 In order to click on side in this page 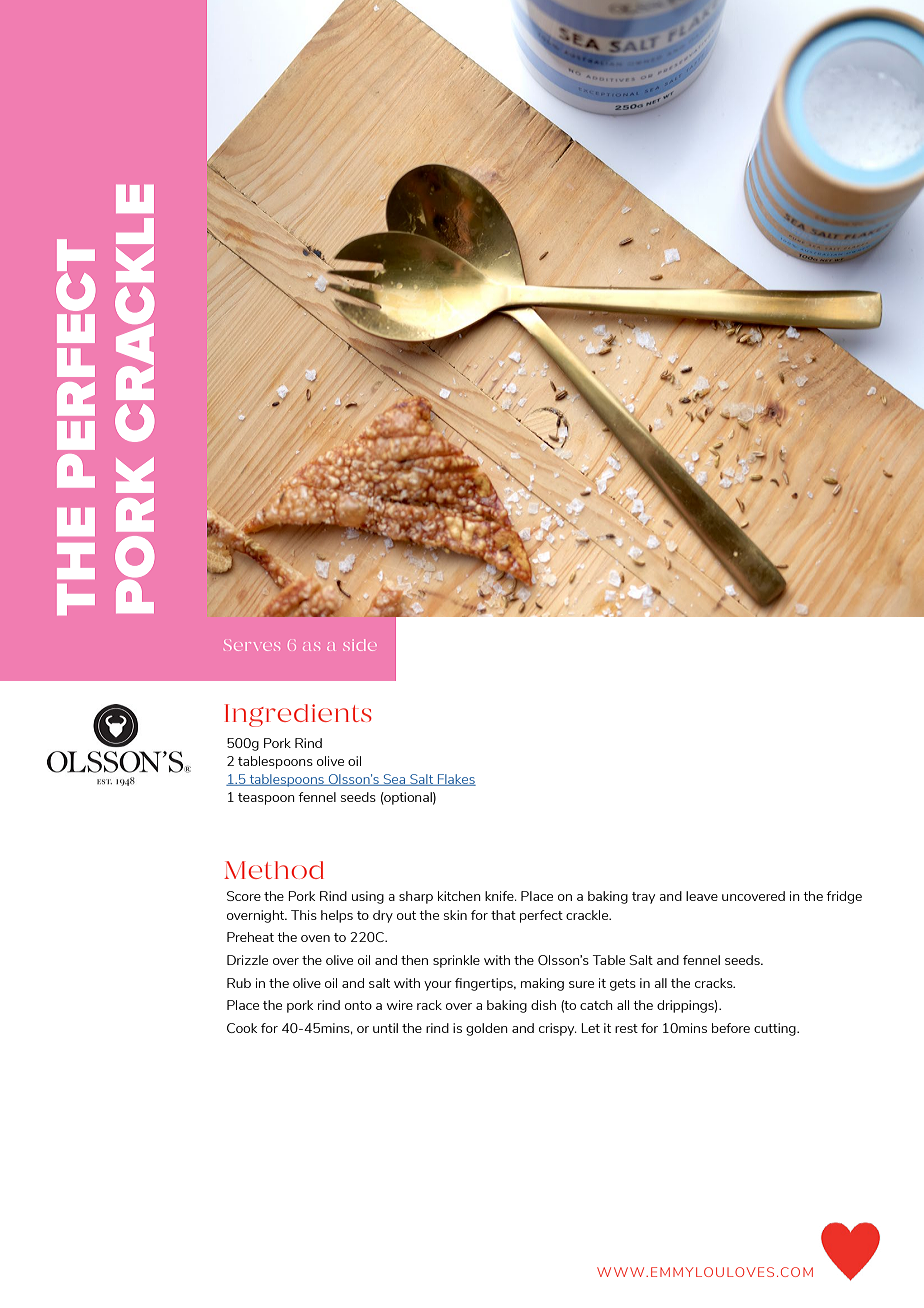, I will do `click(360, 645)`.
